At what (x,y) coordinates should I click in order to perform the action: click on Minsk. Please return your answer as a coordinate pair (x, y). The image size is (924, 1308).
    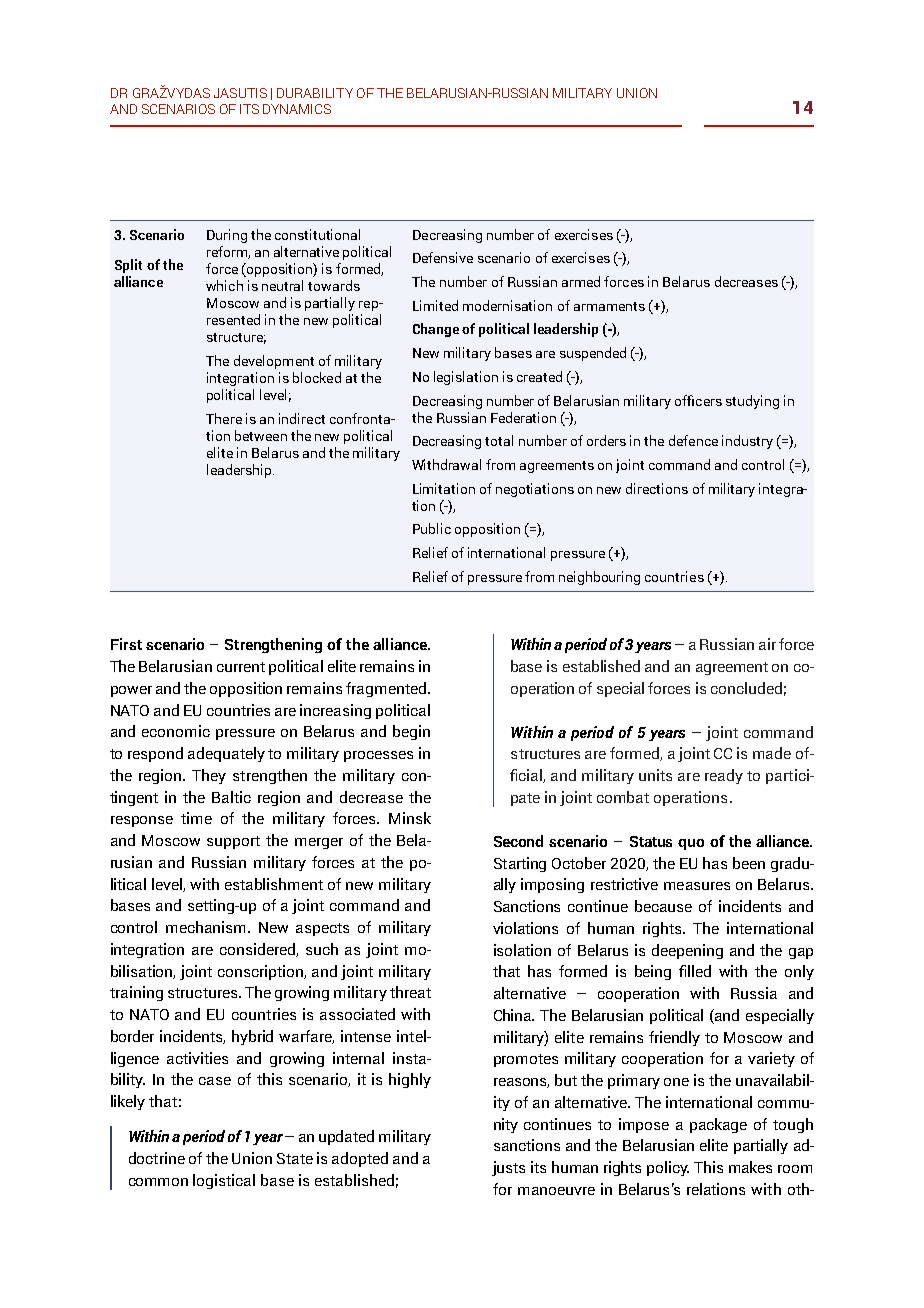
    Looking at the image, I should click on (410, 818).
